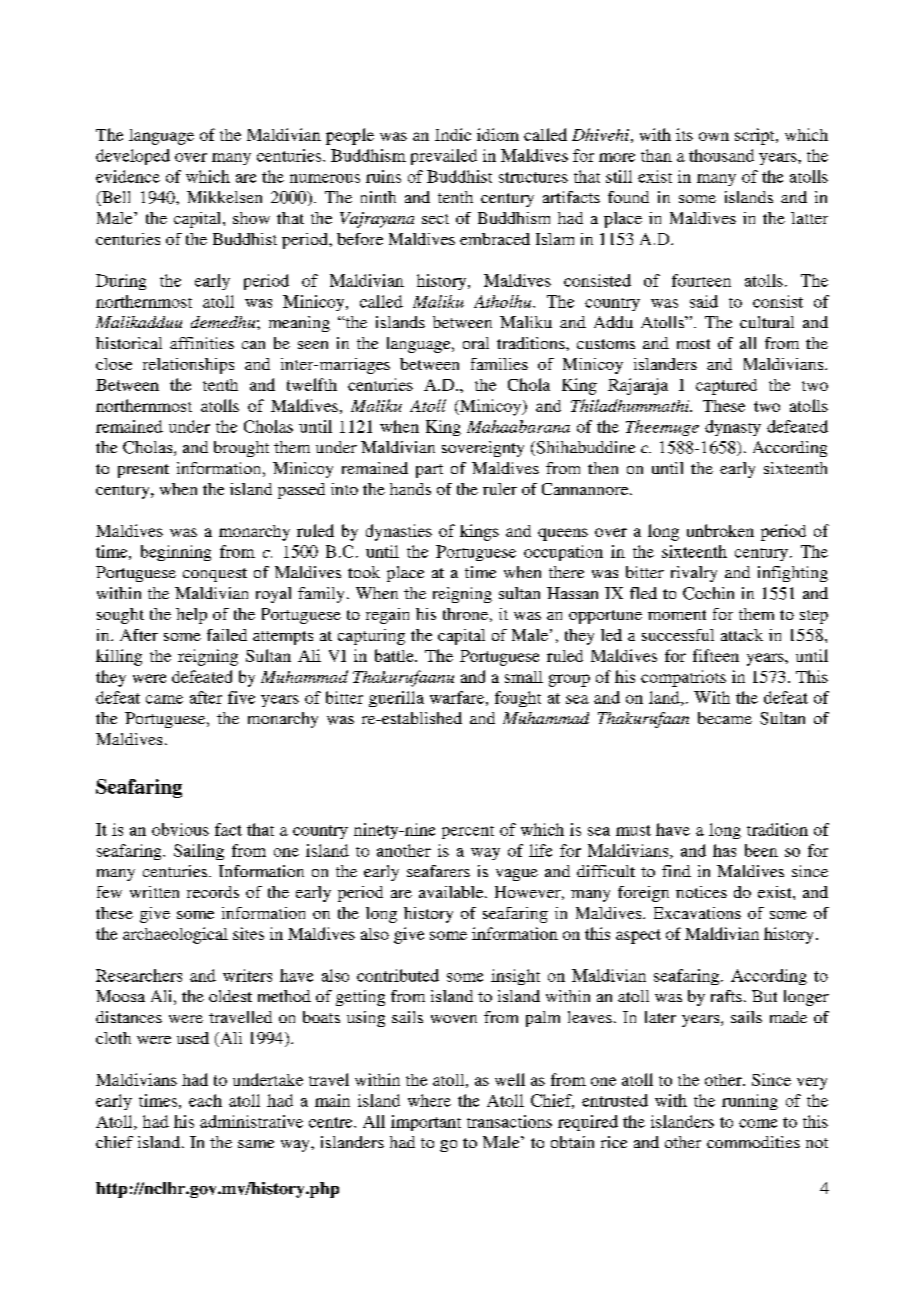 Image resolution: width=924 pixels, height=1308 pixels. What do you see at coordinates (721, 155) in the screenshot?
I see `thousand` at bounding box center [721, 155].
